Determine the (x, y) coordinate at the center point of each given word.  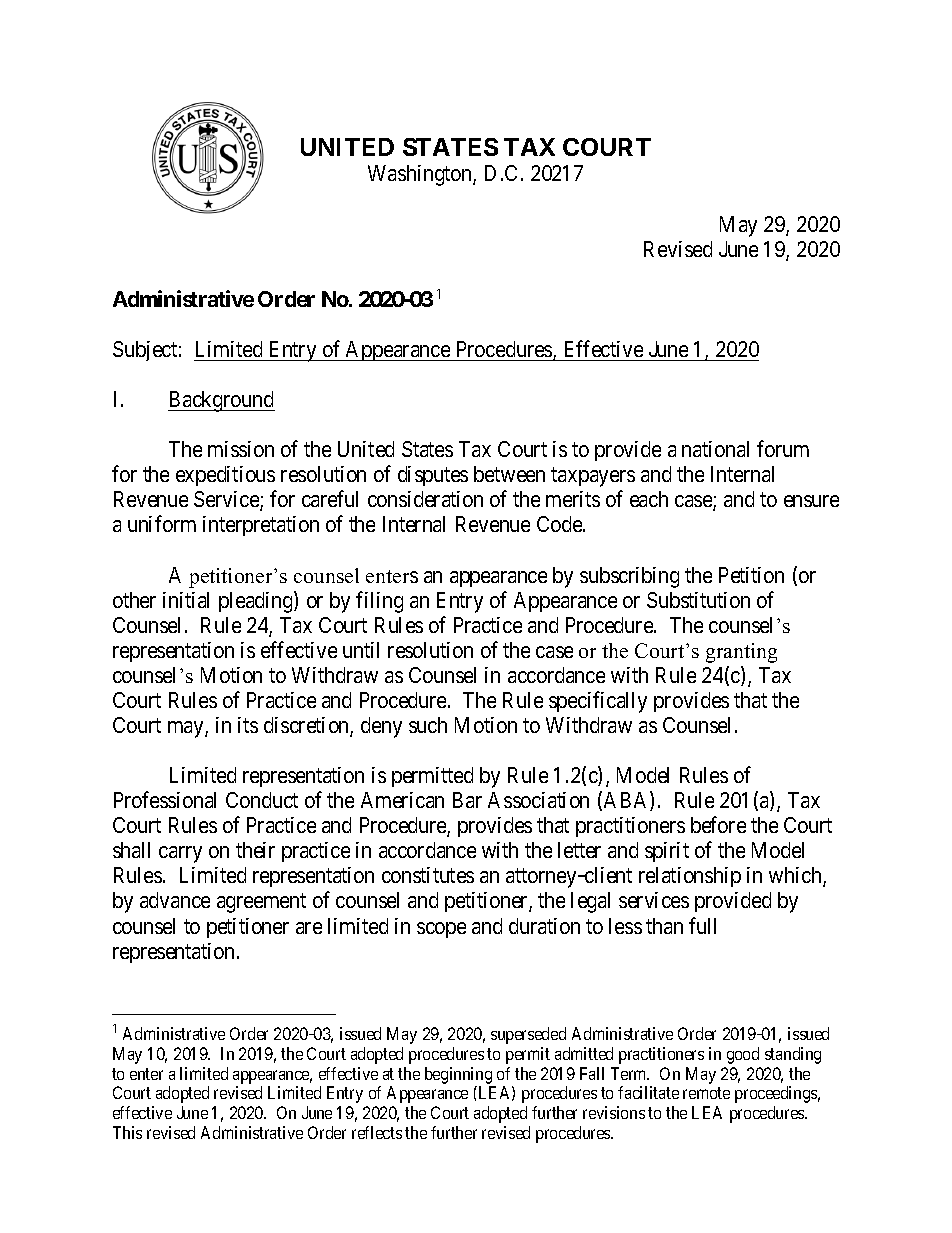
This (127, 1132)
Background (221, 401)
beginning (458, 1075)
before (718, 824)
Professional (165, 799)
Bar (467, 800)
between (509, 474)
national (715, 449)
